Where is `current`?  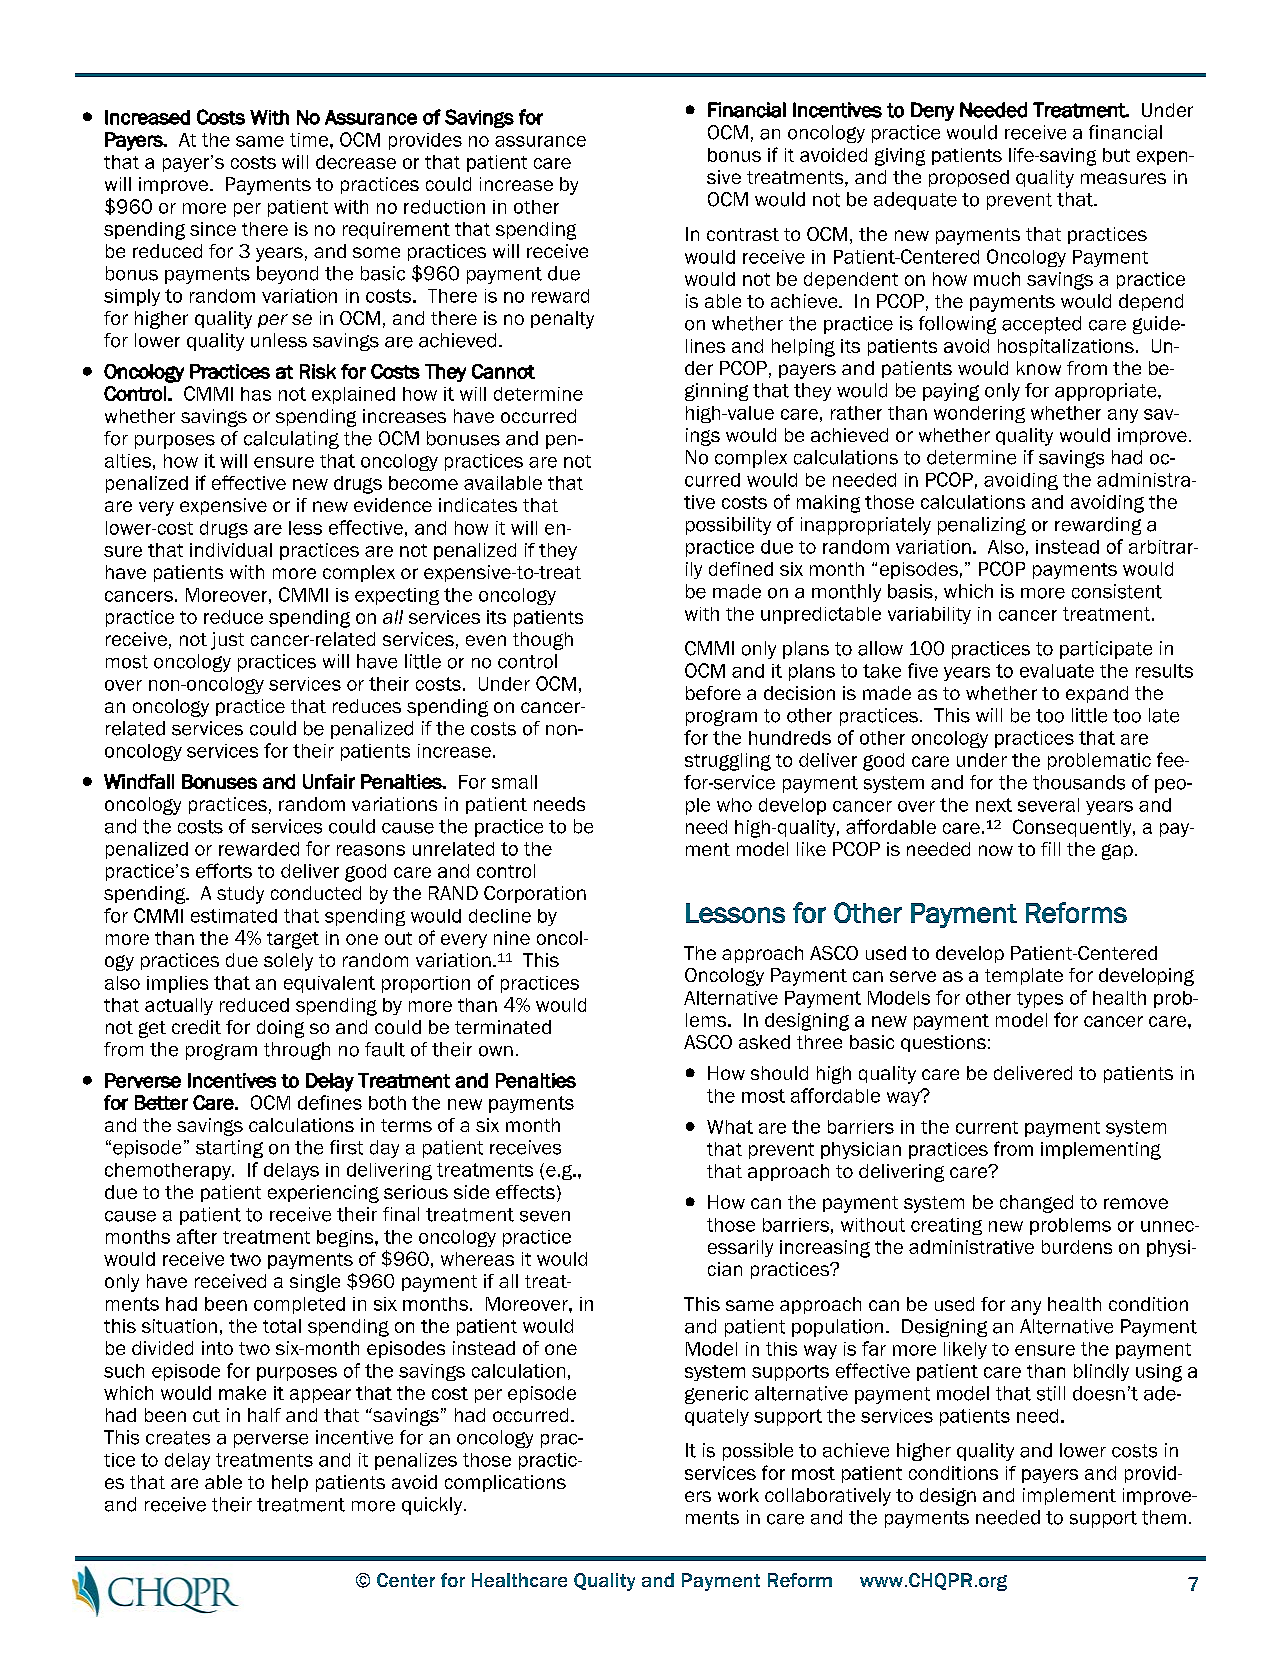
current is located at coordinates (987, 1127).
